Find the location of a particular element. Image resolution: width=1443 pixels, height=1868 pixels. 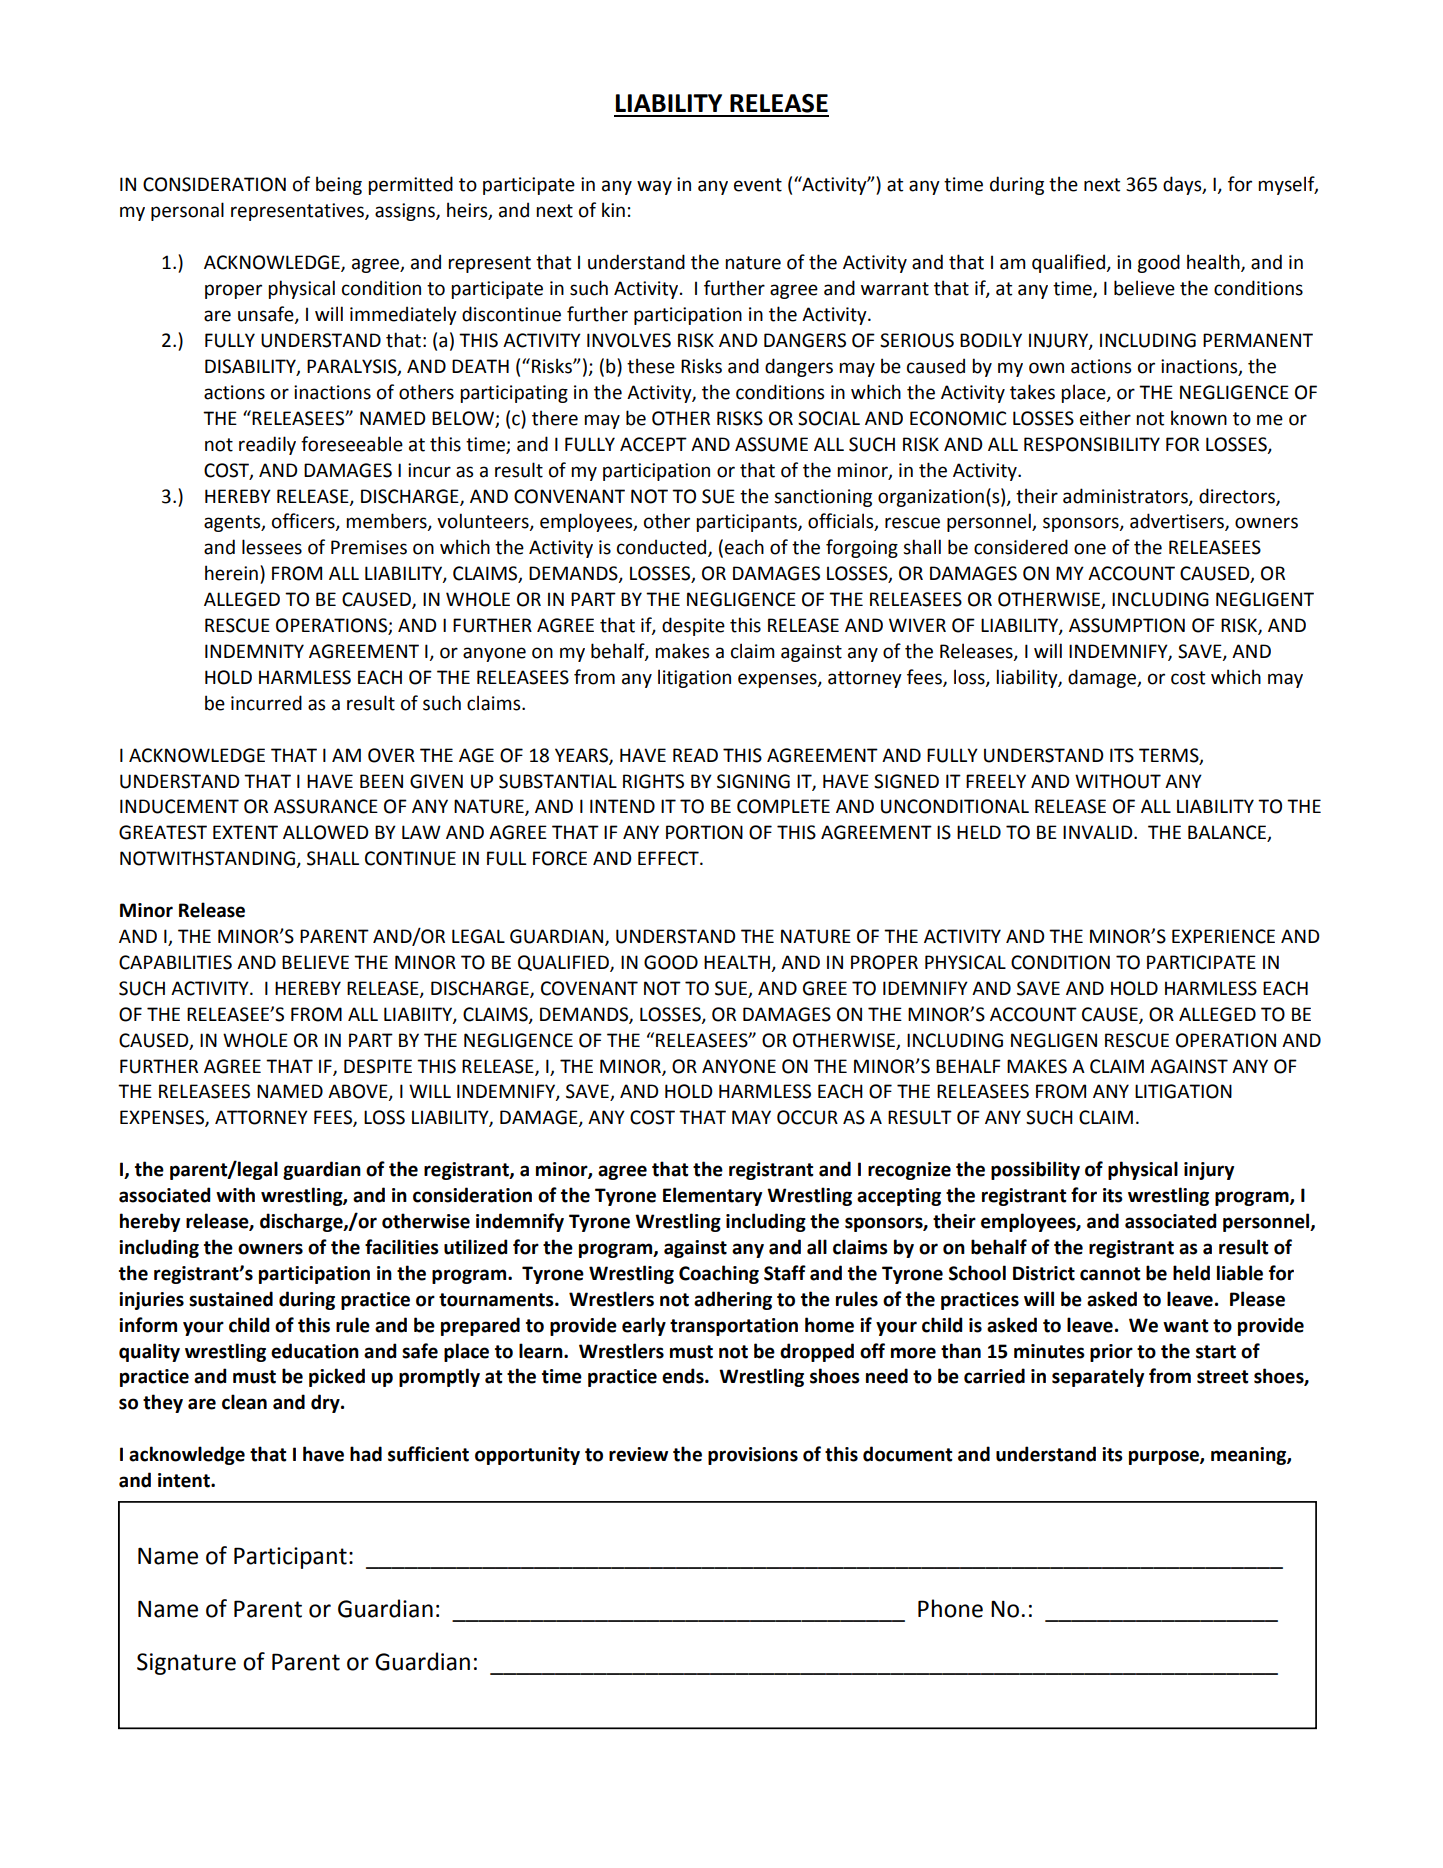

being is located at coordinates (339, 185).
